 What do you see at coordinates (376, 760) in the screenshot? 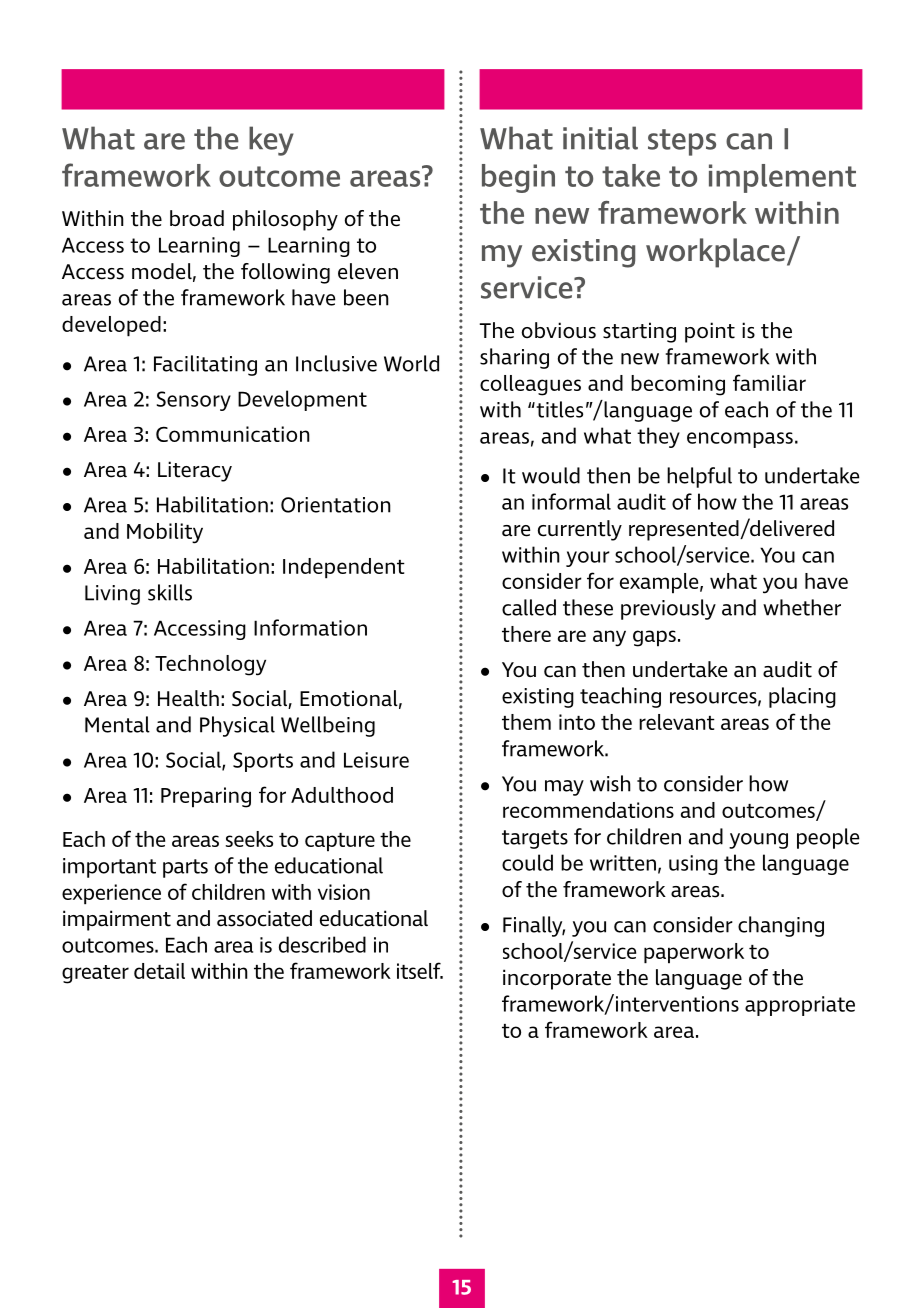
I see `Leisure` at bounding box center [376, 760].
